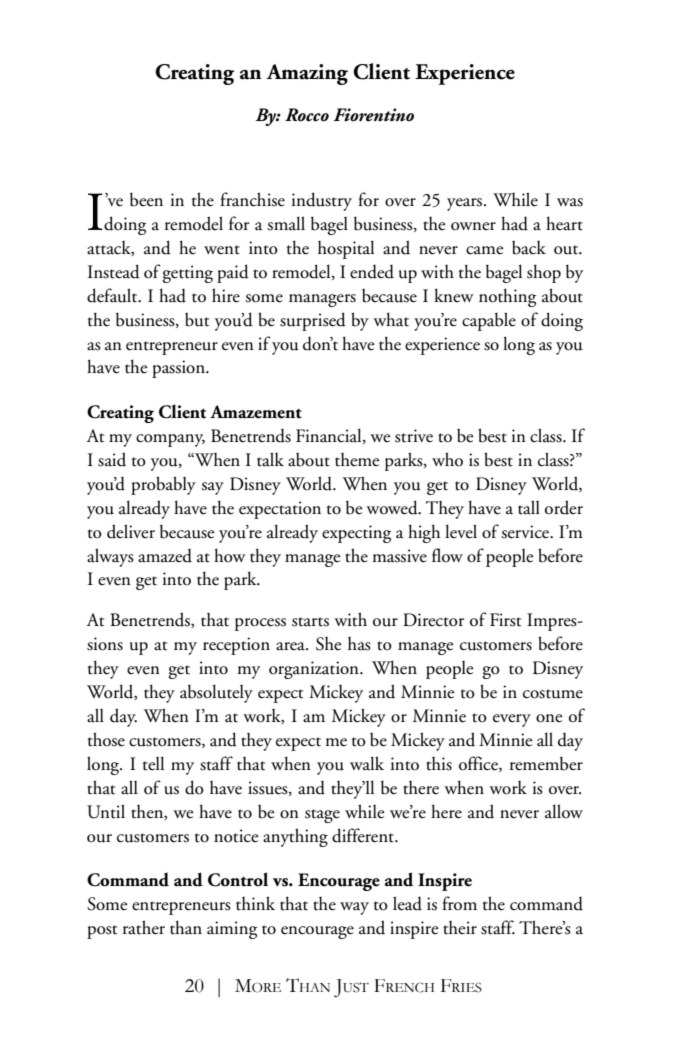 Image resolution: width=677 pixels, height=1046 pixels. What do you see at coordinates (163, 485) in the document?
I see `probably` at bounding box center [163, 485].
